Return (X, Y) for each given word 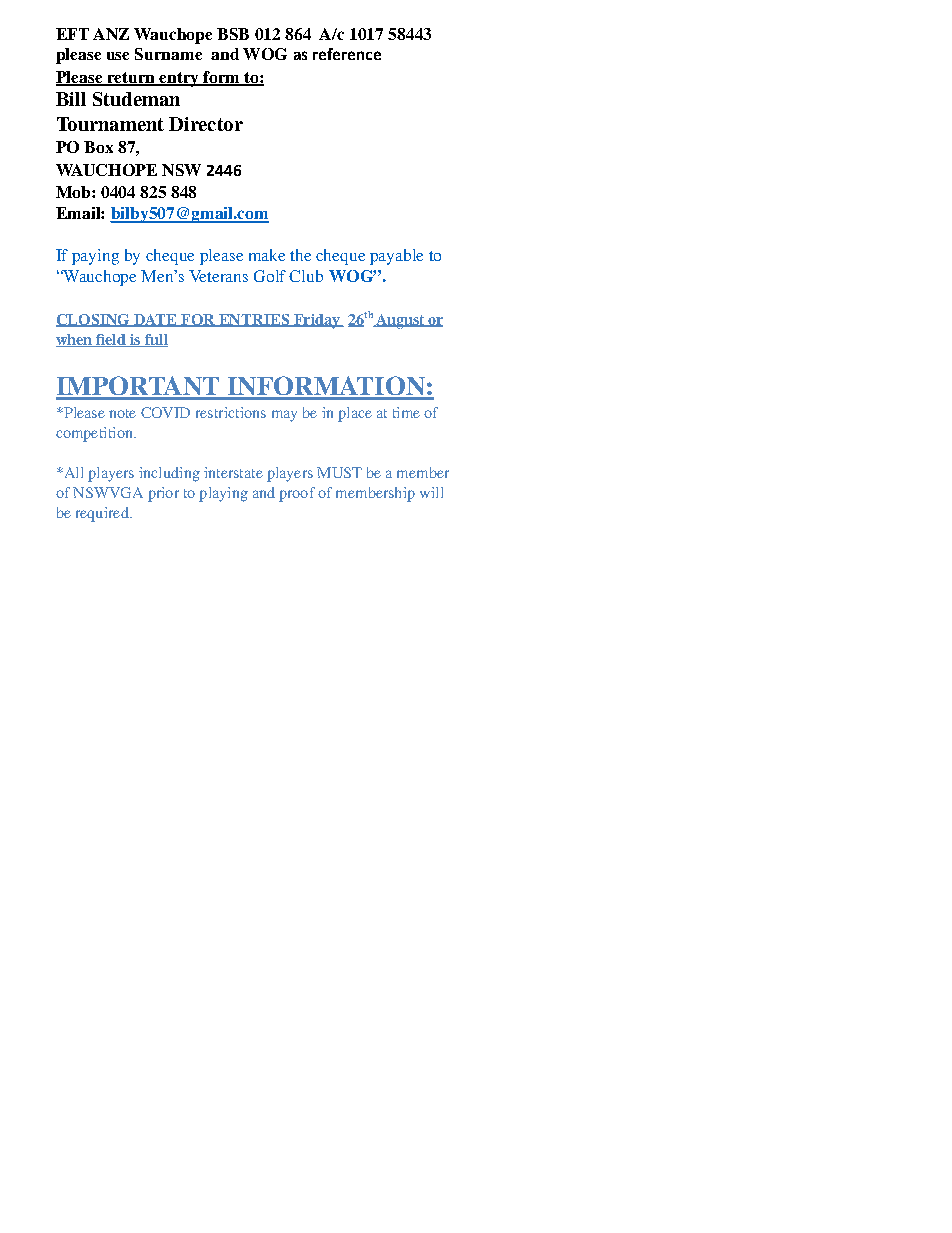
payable (396, 257)
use (118, 56)
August (400, 321)
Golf (270, 276)
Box (98, 147)
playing (223, 494)
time (406, 412)
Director (206, 124)
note (122, 413)
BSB (233, 34)
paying (95, 257)
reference (347, 54)
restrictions (231, 412)
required (103, 514)
